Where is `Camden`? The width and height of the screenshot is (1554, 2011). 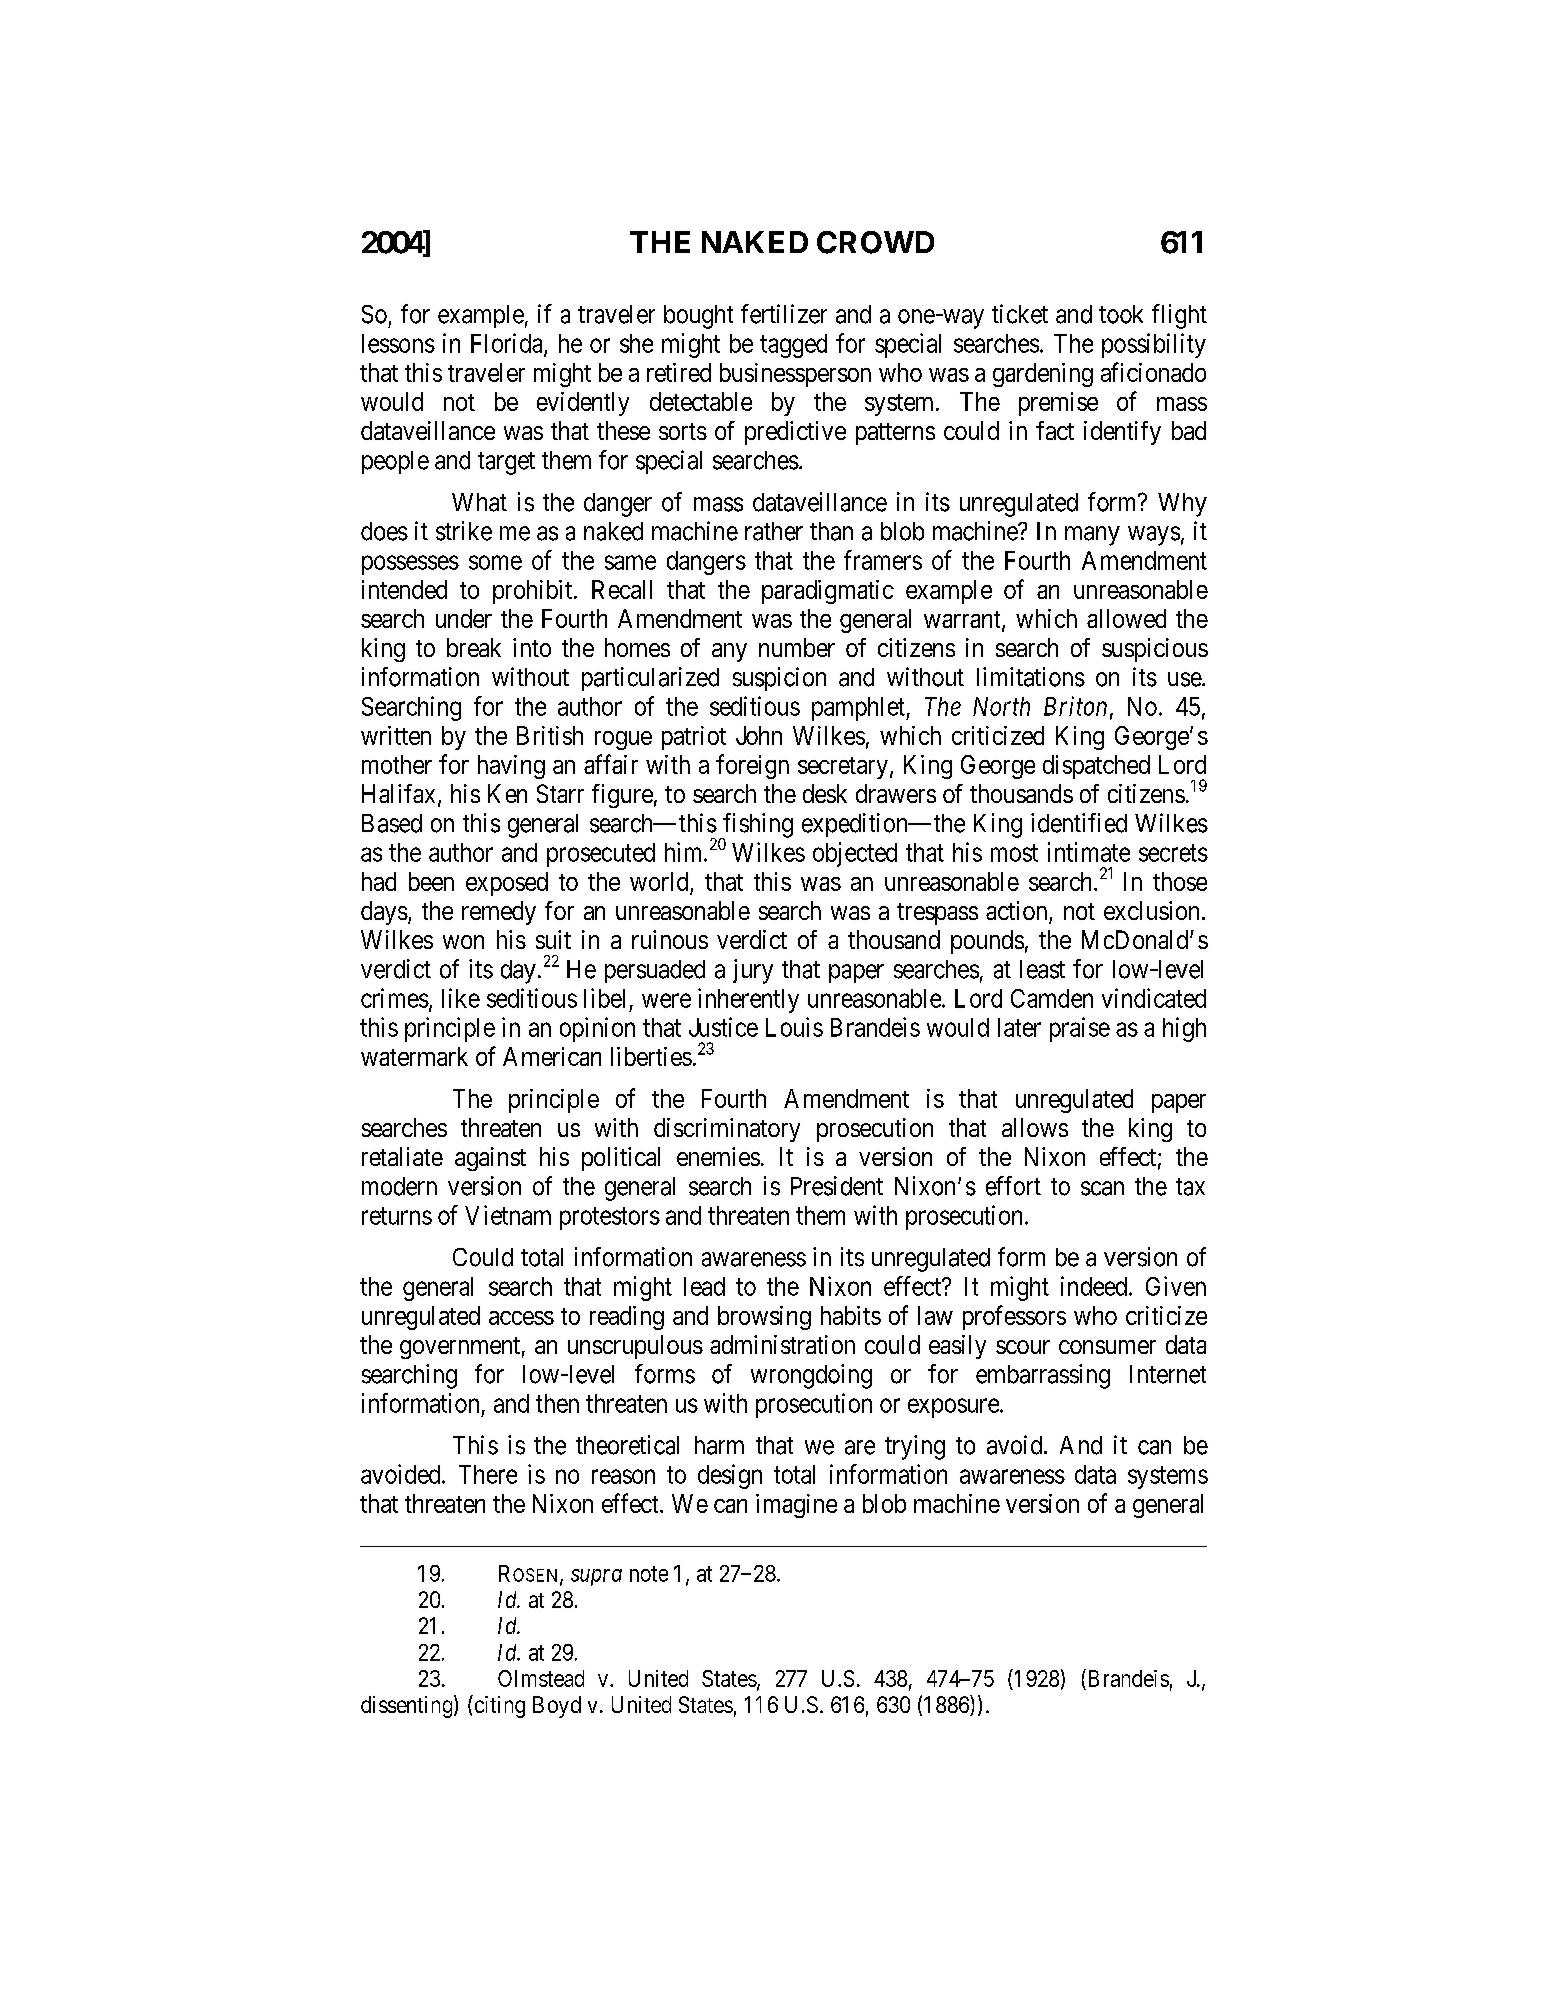
Camden is located at coordinates (1052, 998).
